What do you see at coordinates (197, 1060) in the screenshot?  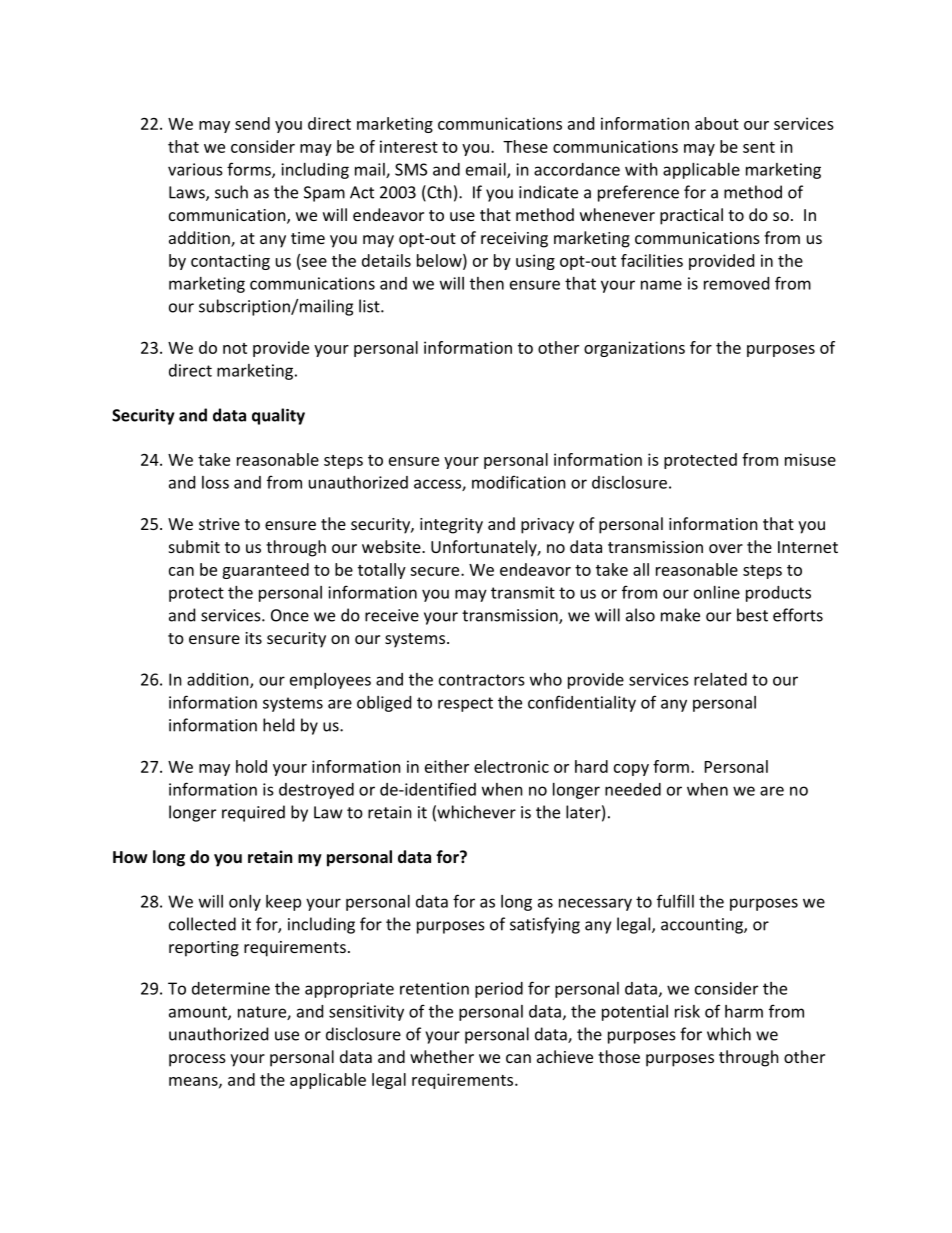 I see `process` at bounding box center [197, 1060].
